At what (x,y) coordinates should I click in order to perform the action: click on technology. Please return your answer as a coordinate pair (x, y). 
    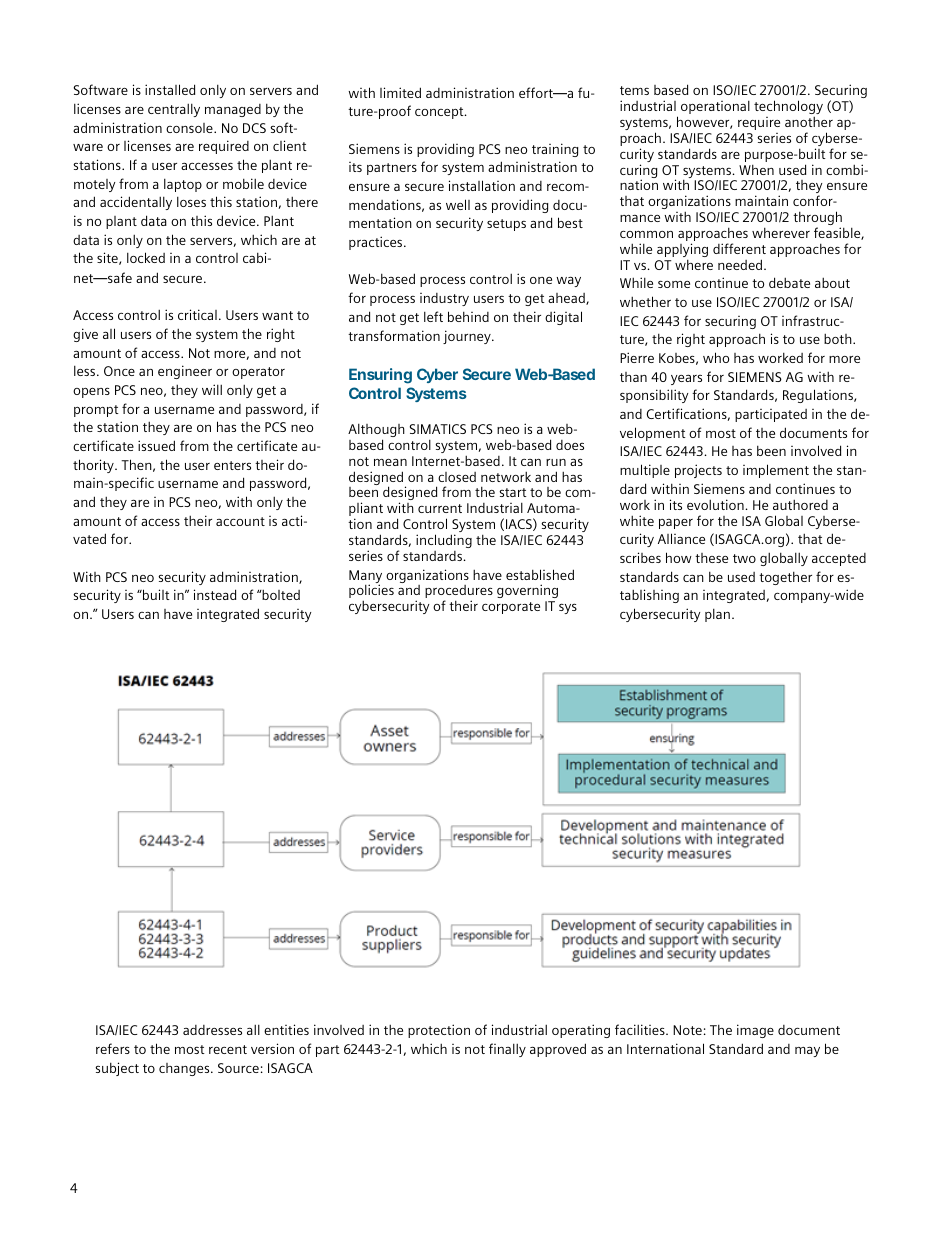
    Looking at the image, I should click on (788, 108).
